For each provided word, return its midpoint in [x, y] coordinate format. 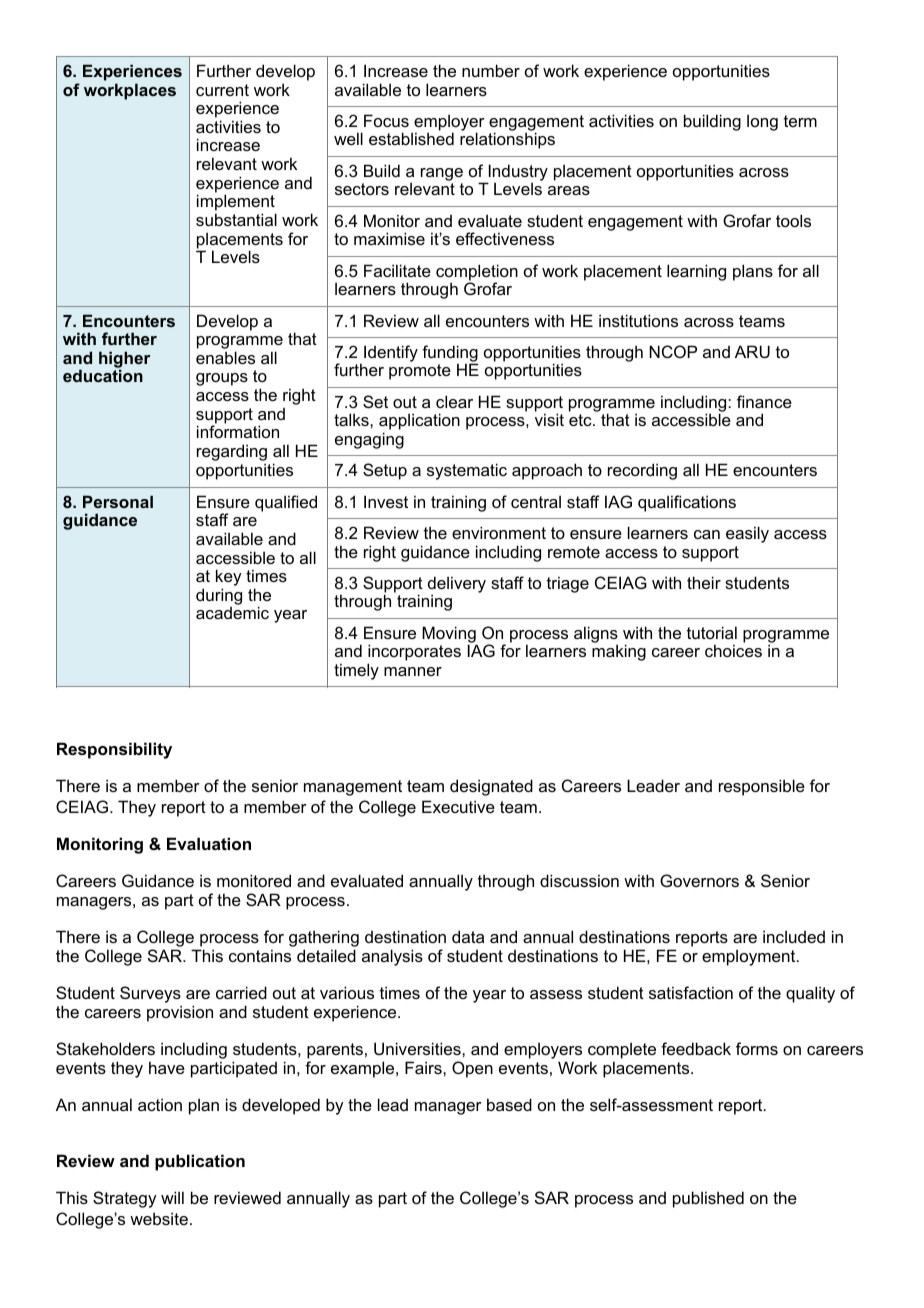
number [491, 70]
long [762, 122]
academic [232, 612]
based [509, 1104]
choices [733, 650]
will [172, 1197]
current [222, 90]
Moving [449, 635]
